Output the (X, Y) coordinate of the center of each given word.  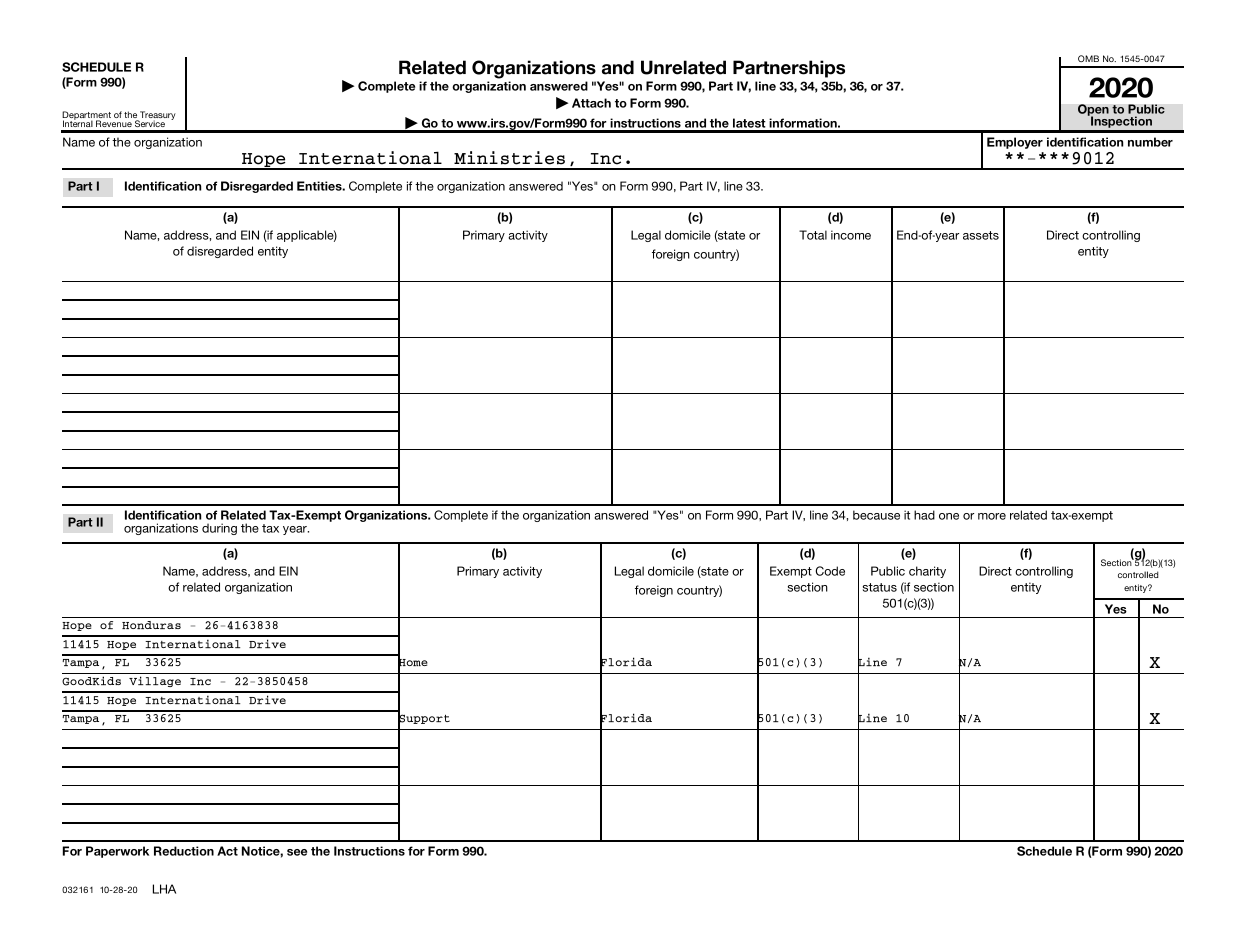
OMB (1088, 58)
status (880, 587)
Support (424, 720)
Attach (591, 103)
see (297, 852)
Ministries (509, 158)
